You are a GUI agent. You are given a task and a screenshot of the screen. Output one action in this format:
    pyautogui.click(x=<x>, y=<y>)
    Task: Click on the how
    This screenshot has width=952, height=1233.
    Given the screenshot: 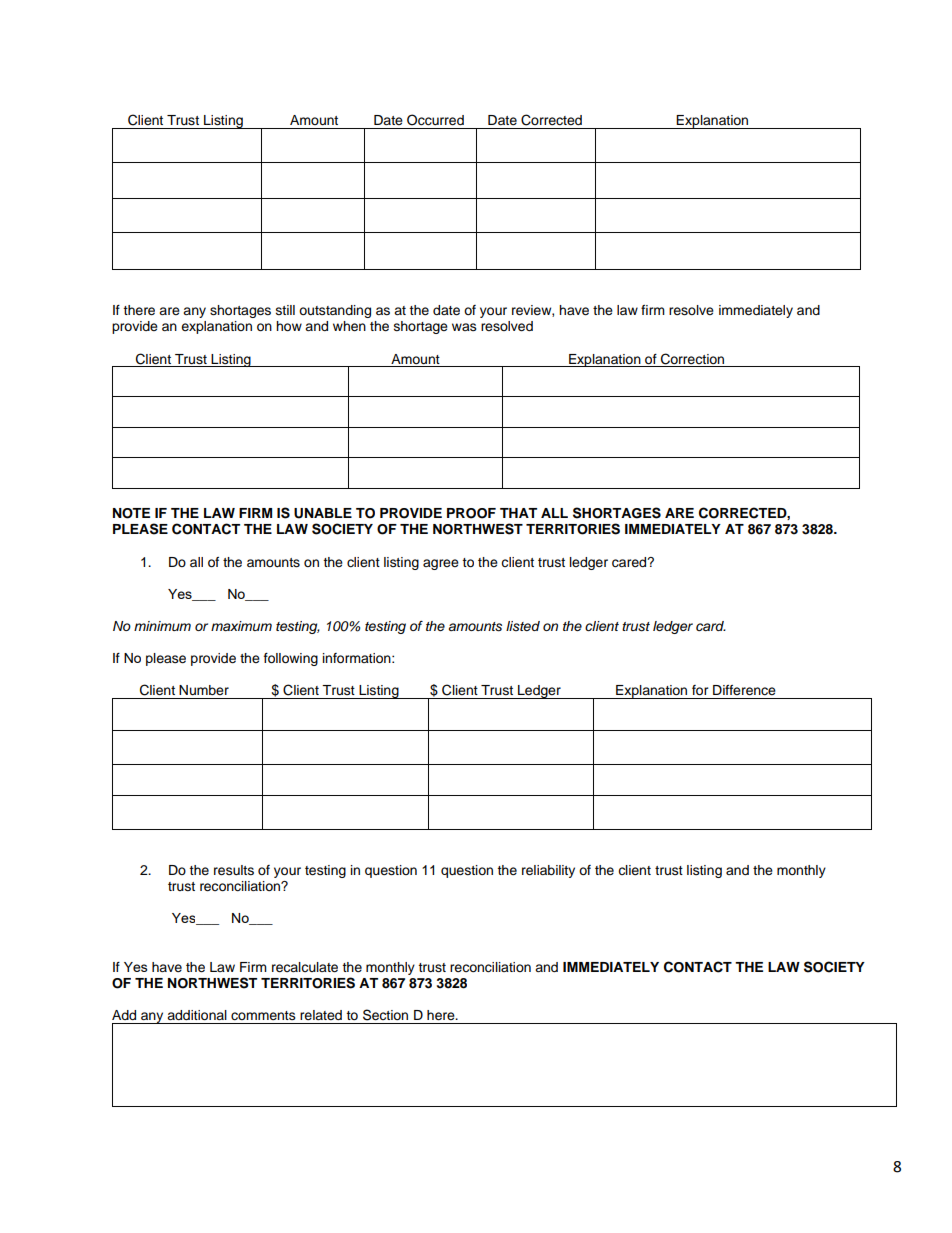 What is the action you would take?
    pyautogui.click(x=289, y=326)
